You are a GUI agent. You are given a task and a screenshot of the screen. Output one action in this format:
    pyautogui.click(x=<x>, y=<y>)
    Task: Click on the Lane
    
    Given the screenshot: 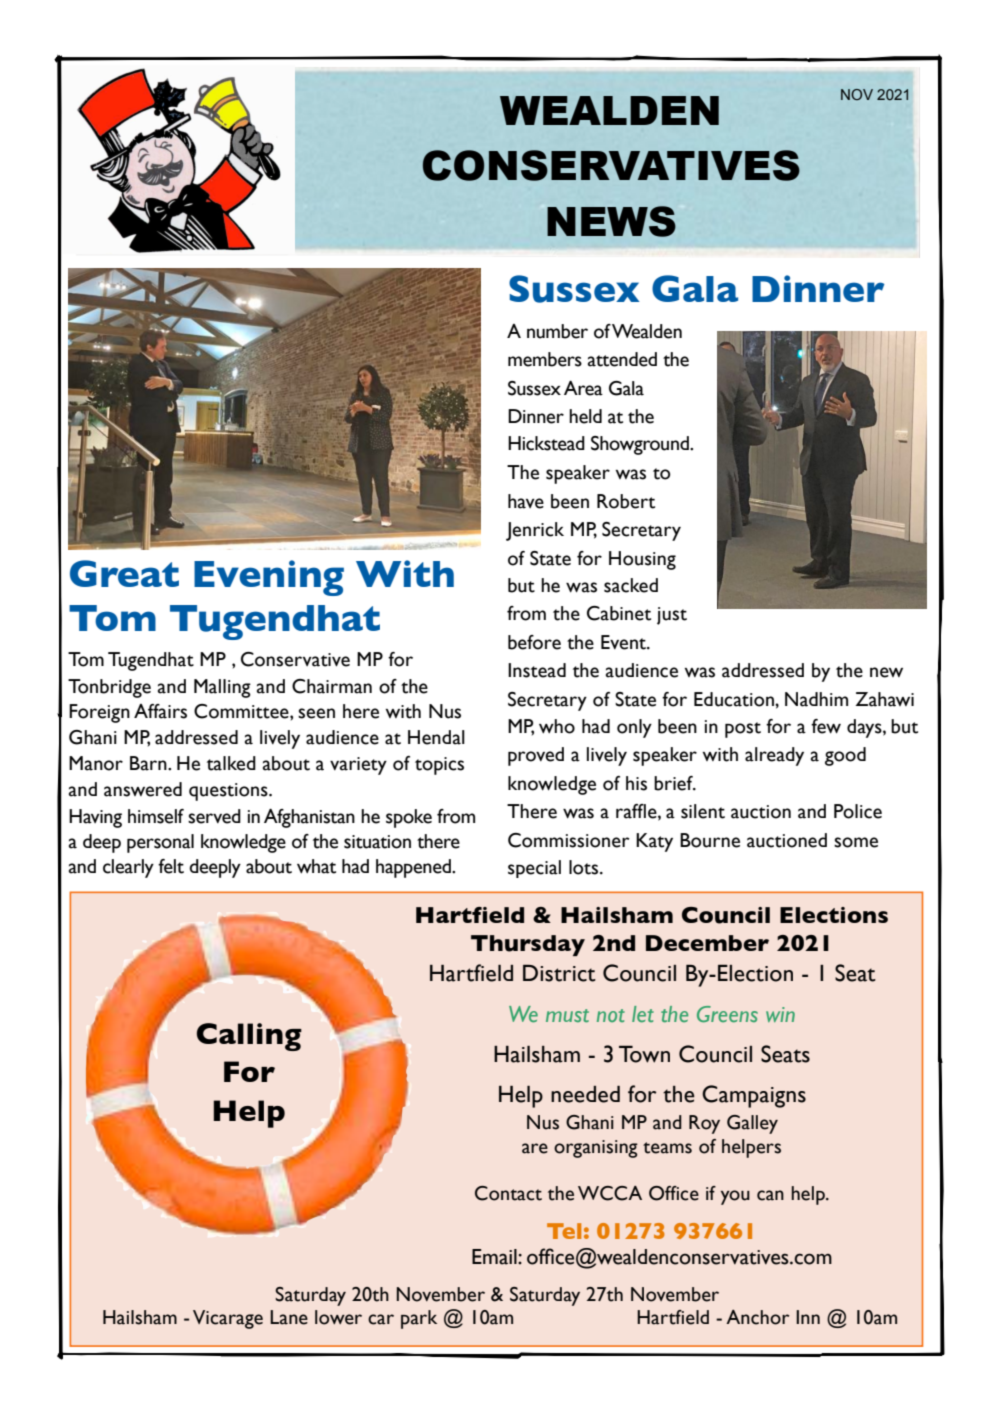 What is the action you would take?
    pyautogui.click(x=289, y=1317)
